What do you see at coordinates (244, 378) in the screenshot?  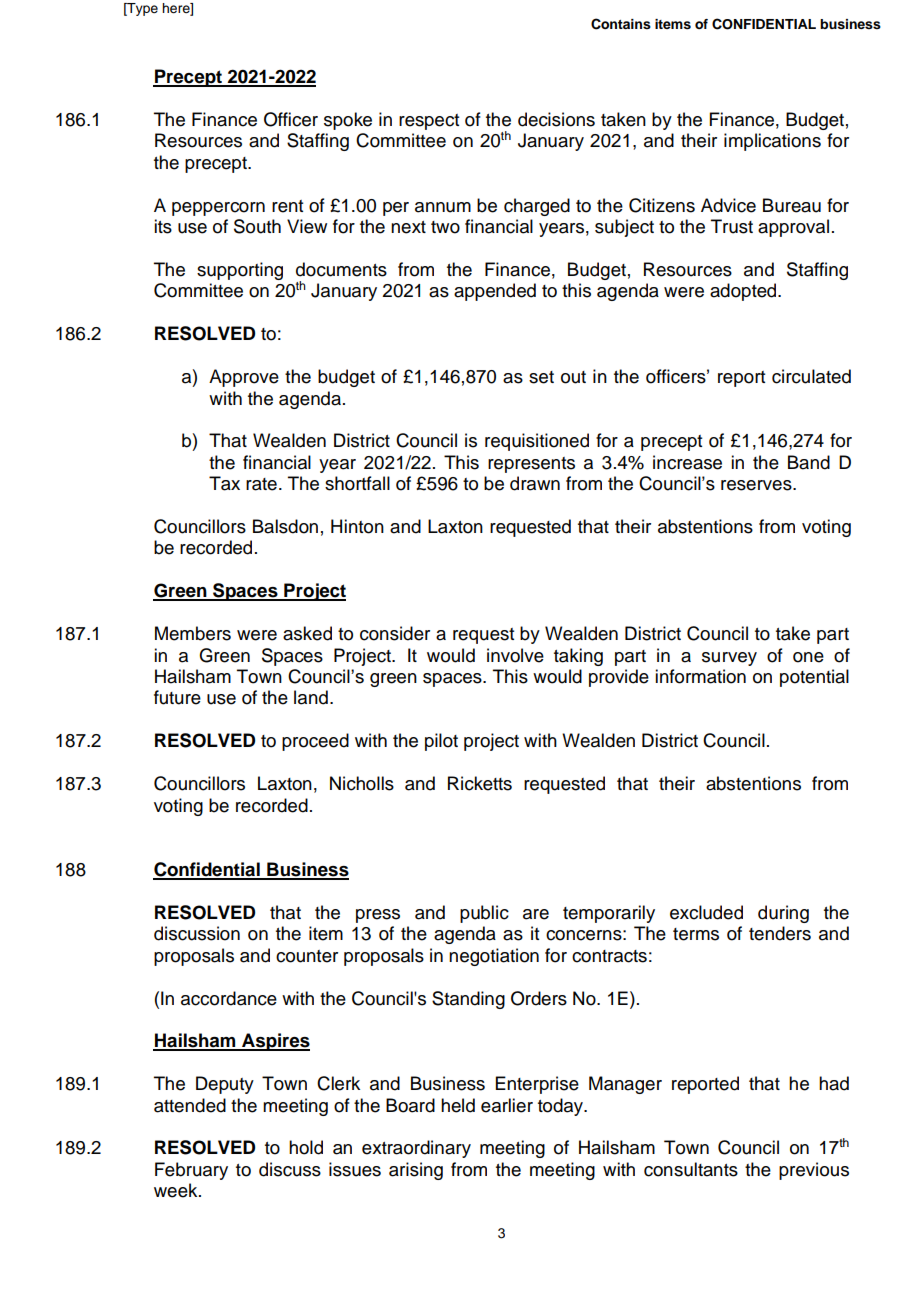 I see `Approve` at bounding box center [244, 378].
